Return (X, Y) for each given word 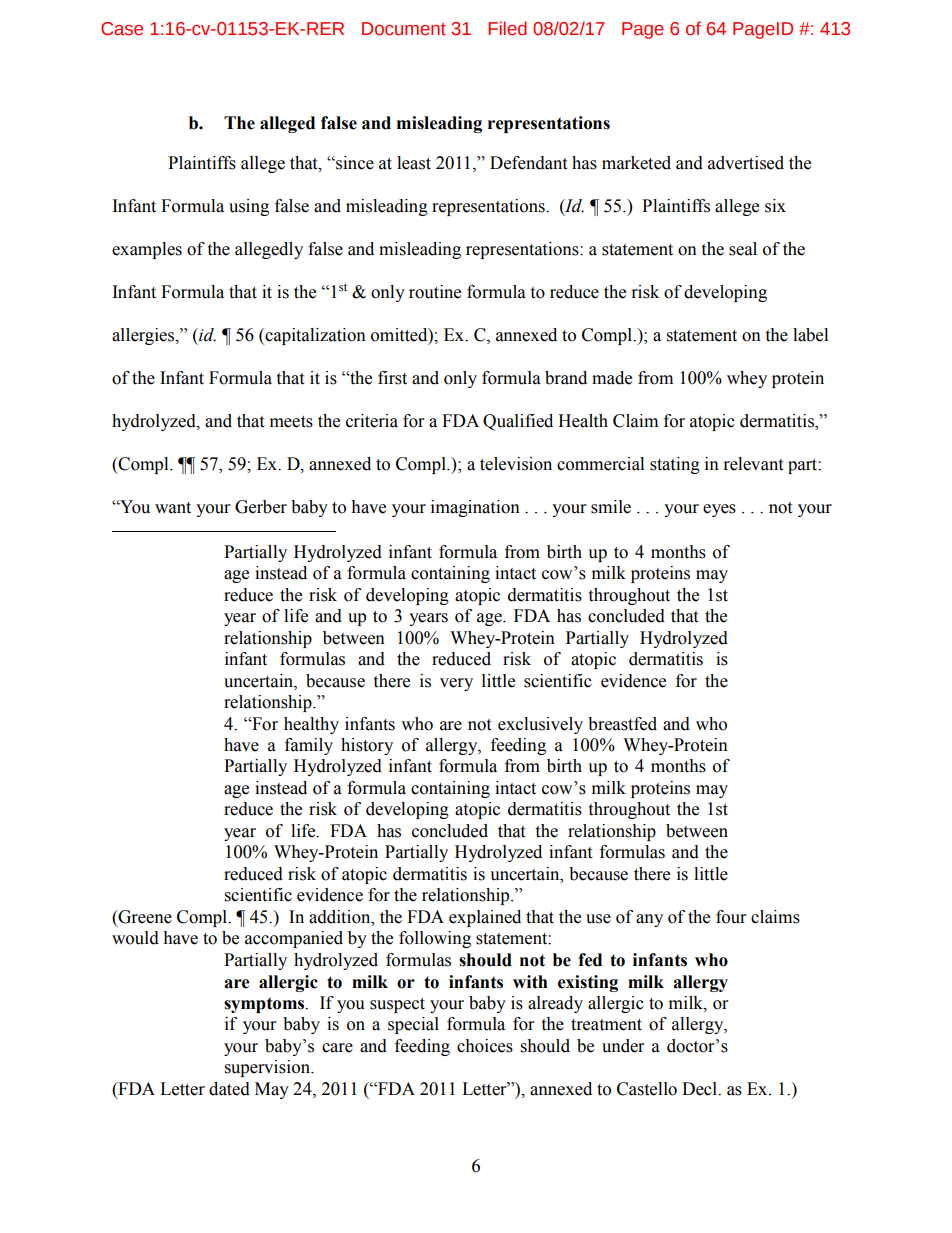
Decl (700, 1089)
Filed (507, 28)
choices (485, 1046)
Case (122, 29)
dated (229, 1089)
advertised (746, 163)
